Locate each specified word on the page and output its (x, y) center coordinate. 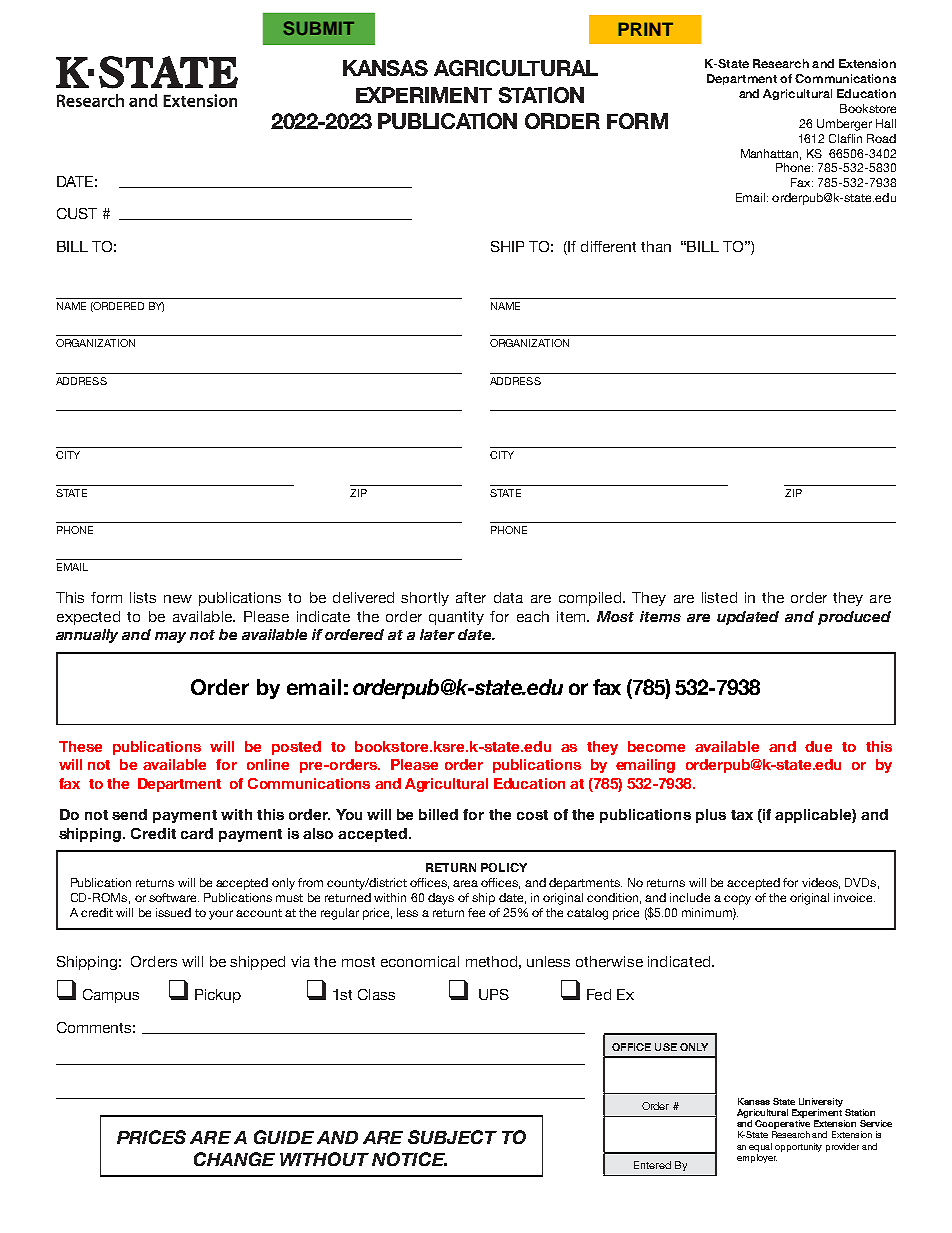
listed (719, 597)
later (437, 634)
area (465, 883)
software (174, 897)
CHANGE (234, 1159)
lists (143, 597)
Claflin (845, 138)
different (608, 246)
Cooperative (782, 1124)
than (656, 246)
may (170, 637)
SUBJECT (452, 1137)
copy (737, 900)
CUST (77, 213)
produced (854, 618)
